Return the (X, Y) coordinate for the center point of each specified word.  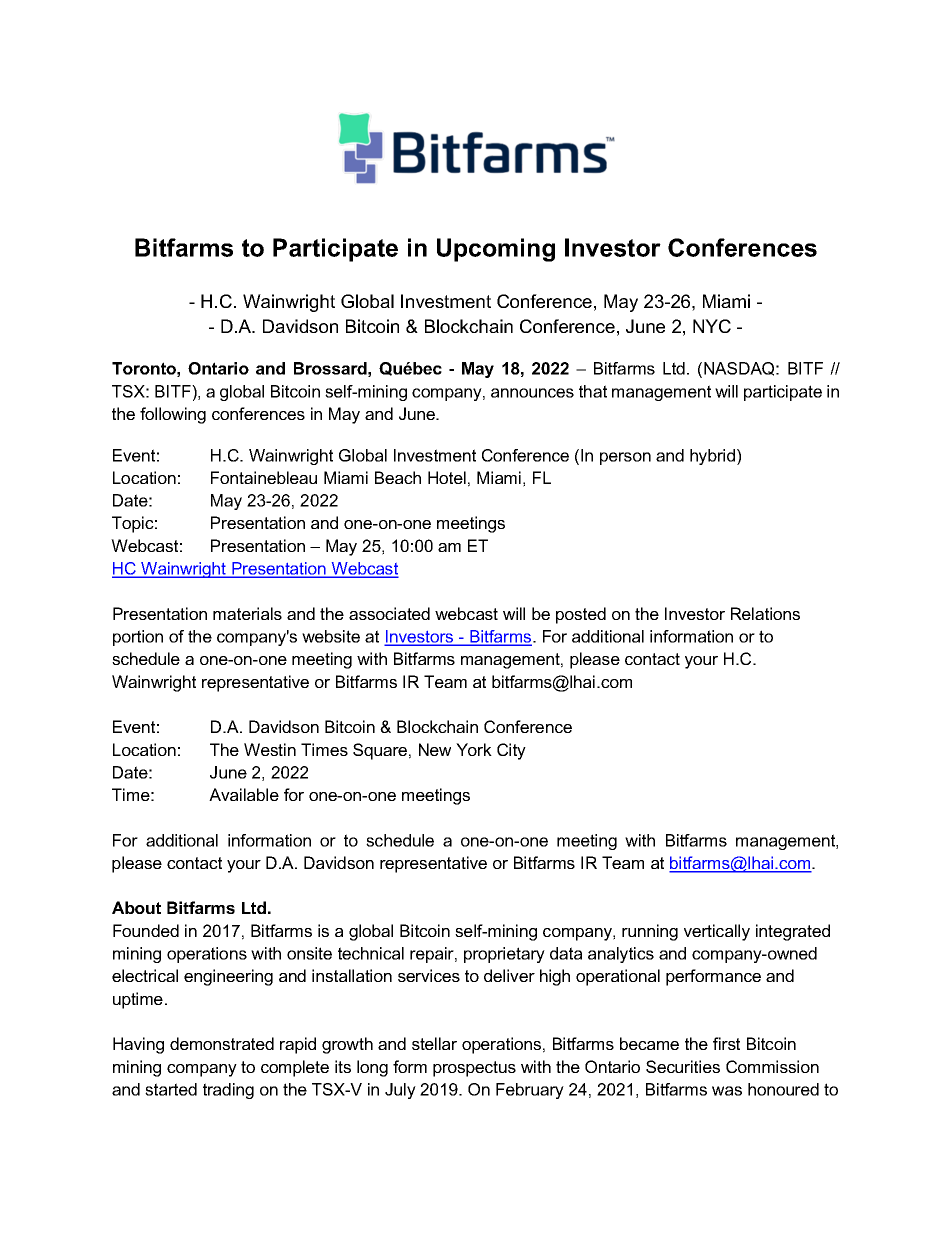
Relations (765, 613)
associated (389, 613)
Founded (146, 930)
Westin (270, 749)
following (173, 415)
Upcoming (496, 250)
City (511, 751)
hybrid (712, 457)
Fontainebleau (264, 477)
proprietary (504, 955)
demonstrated (222, 1043)
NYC (712, 326)
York (474, 749)
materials (247, 613)
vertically (717, 932)
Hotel (447, 477)
